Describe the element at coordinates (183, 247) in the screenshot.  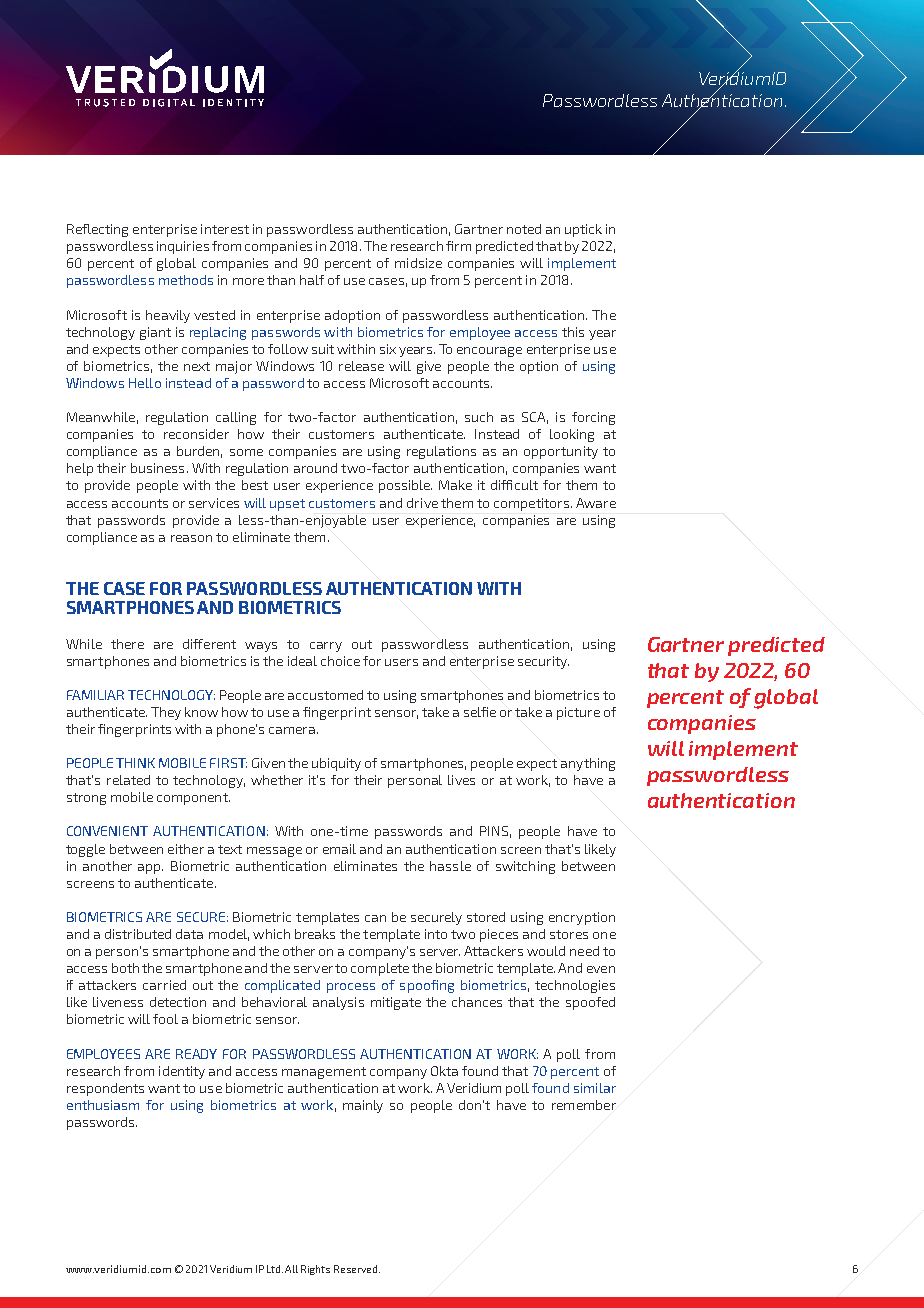
I see `inquiries` at that location.
